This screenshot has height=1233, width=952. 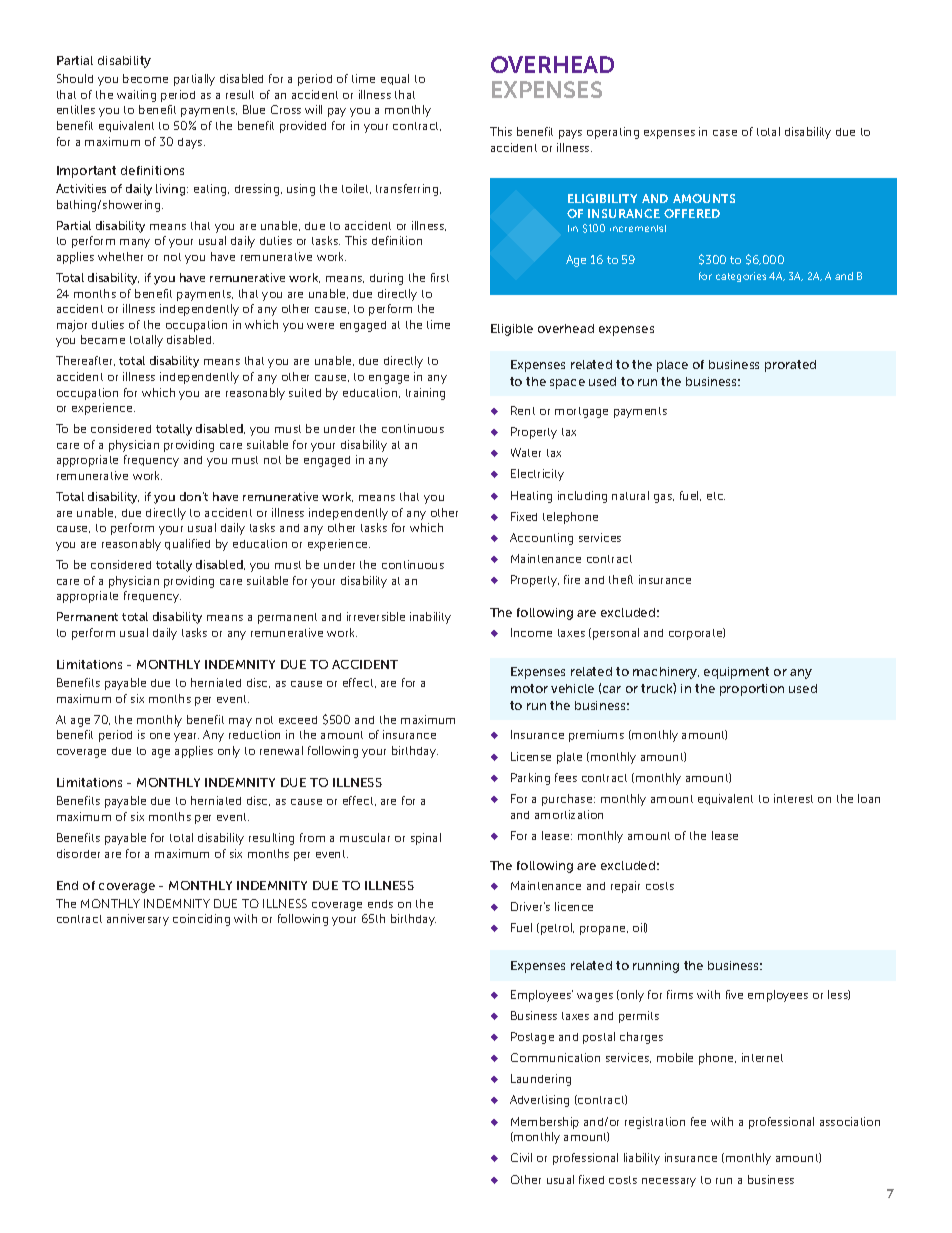 What do you see at coordinates (138, 920) in the screenshot?
I see `anniversary` at bounding box center [138, 920].
